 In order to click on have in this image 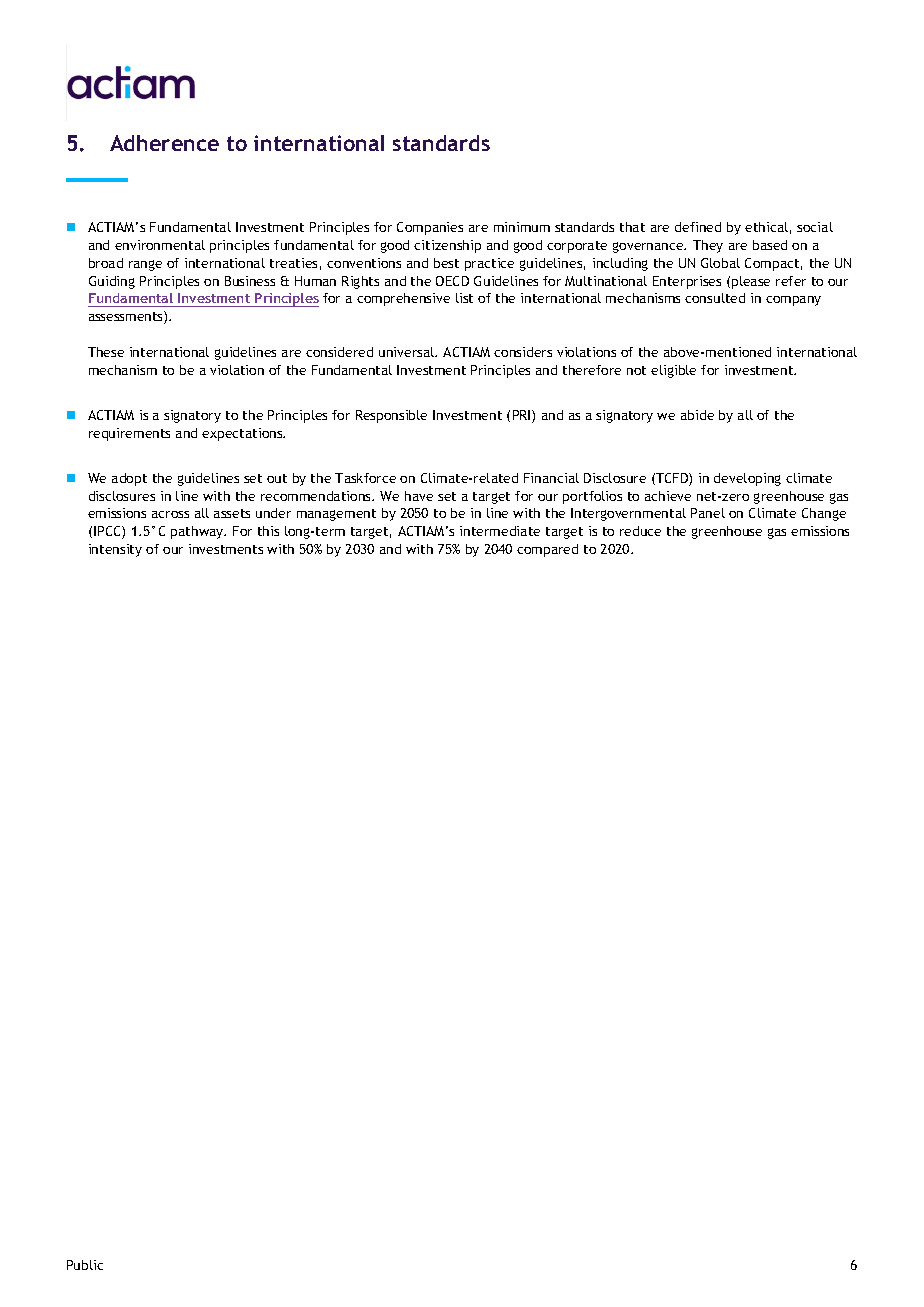, I will do `click(419, 496)`.
